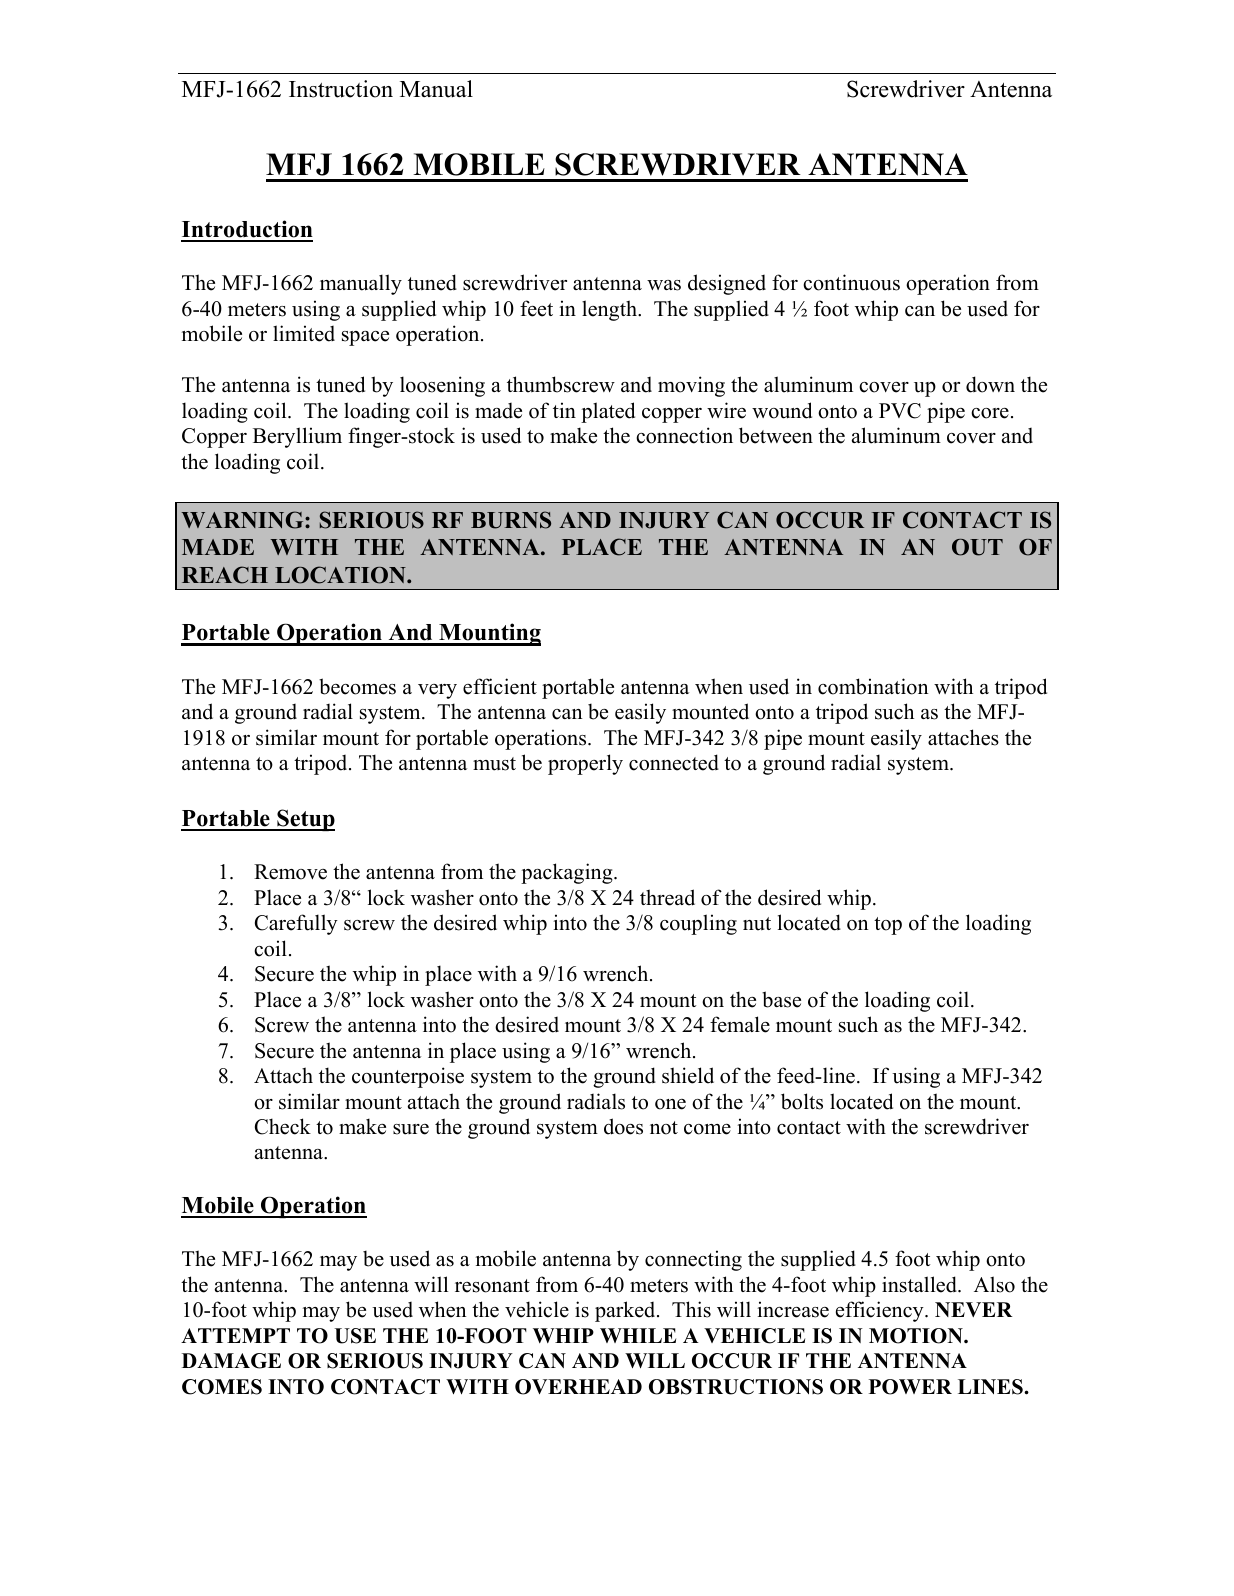 This document has width=1234, height=1596. I want to click on PVC, so click(900, 411).
